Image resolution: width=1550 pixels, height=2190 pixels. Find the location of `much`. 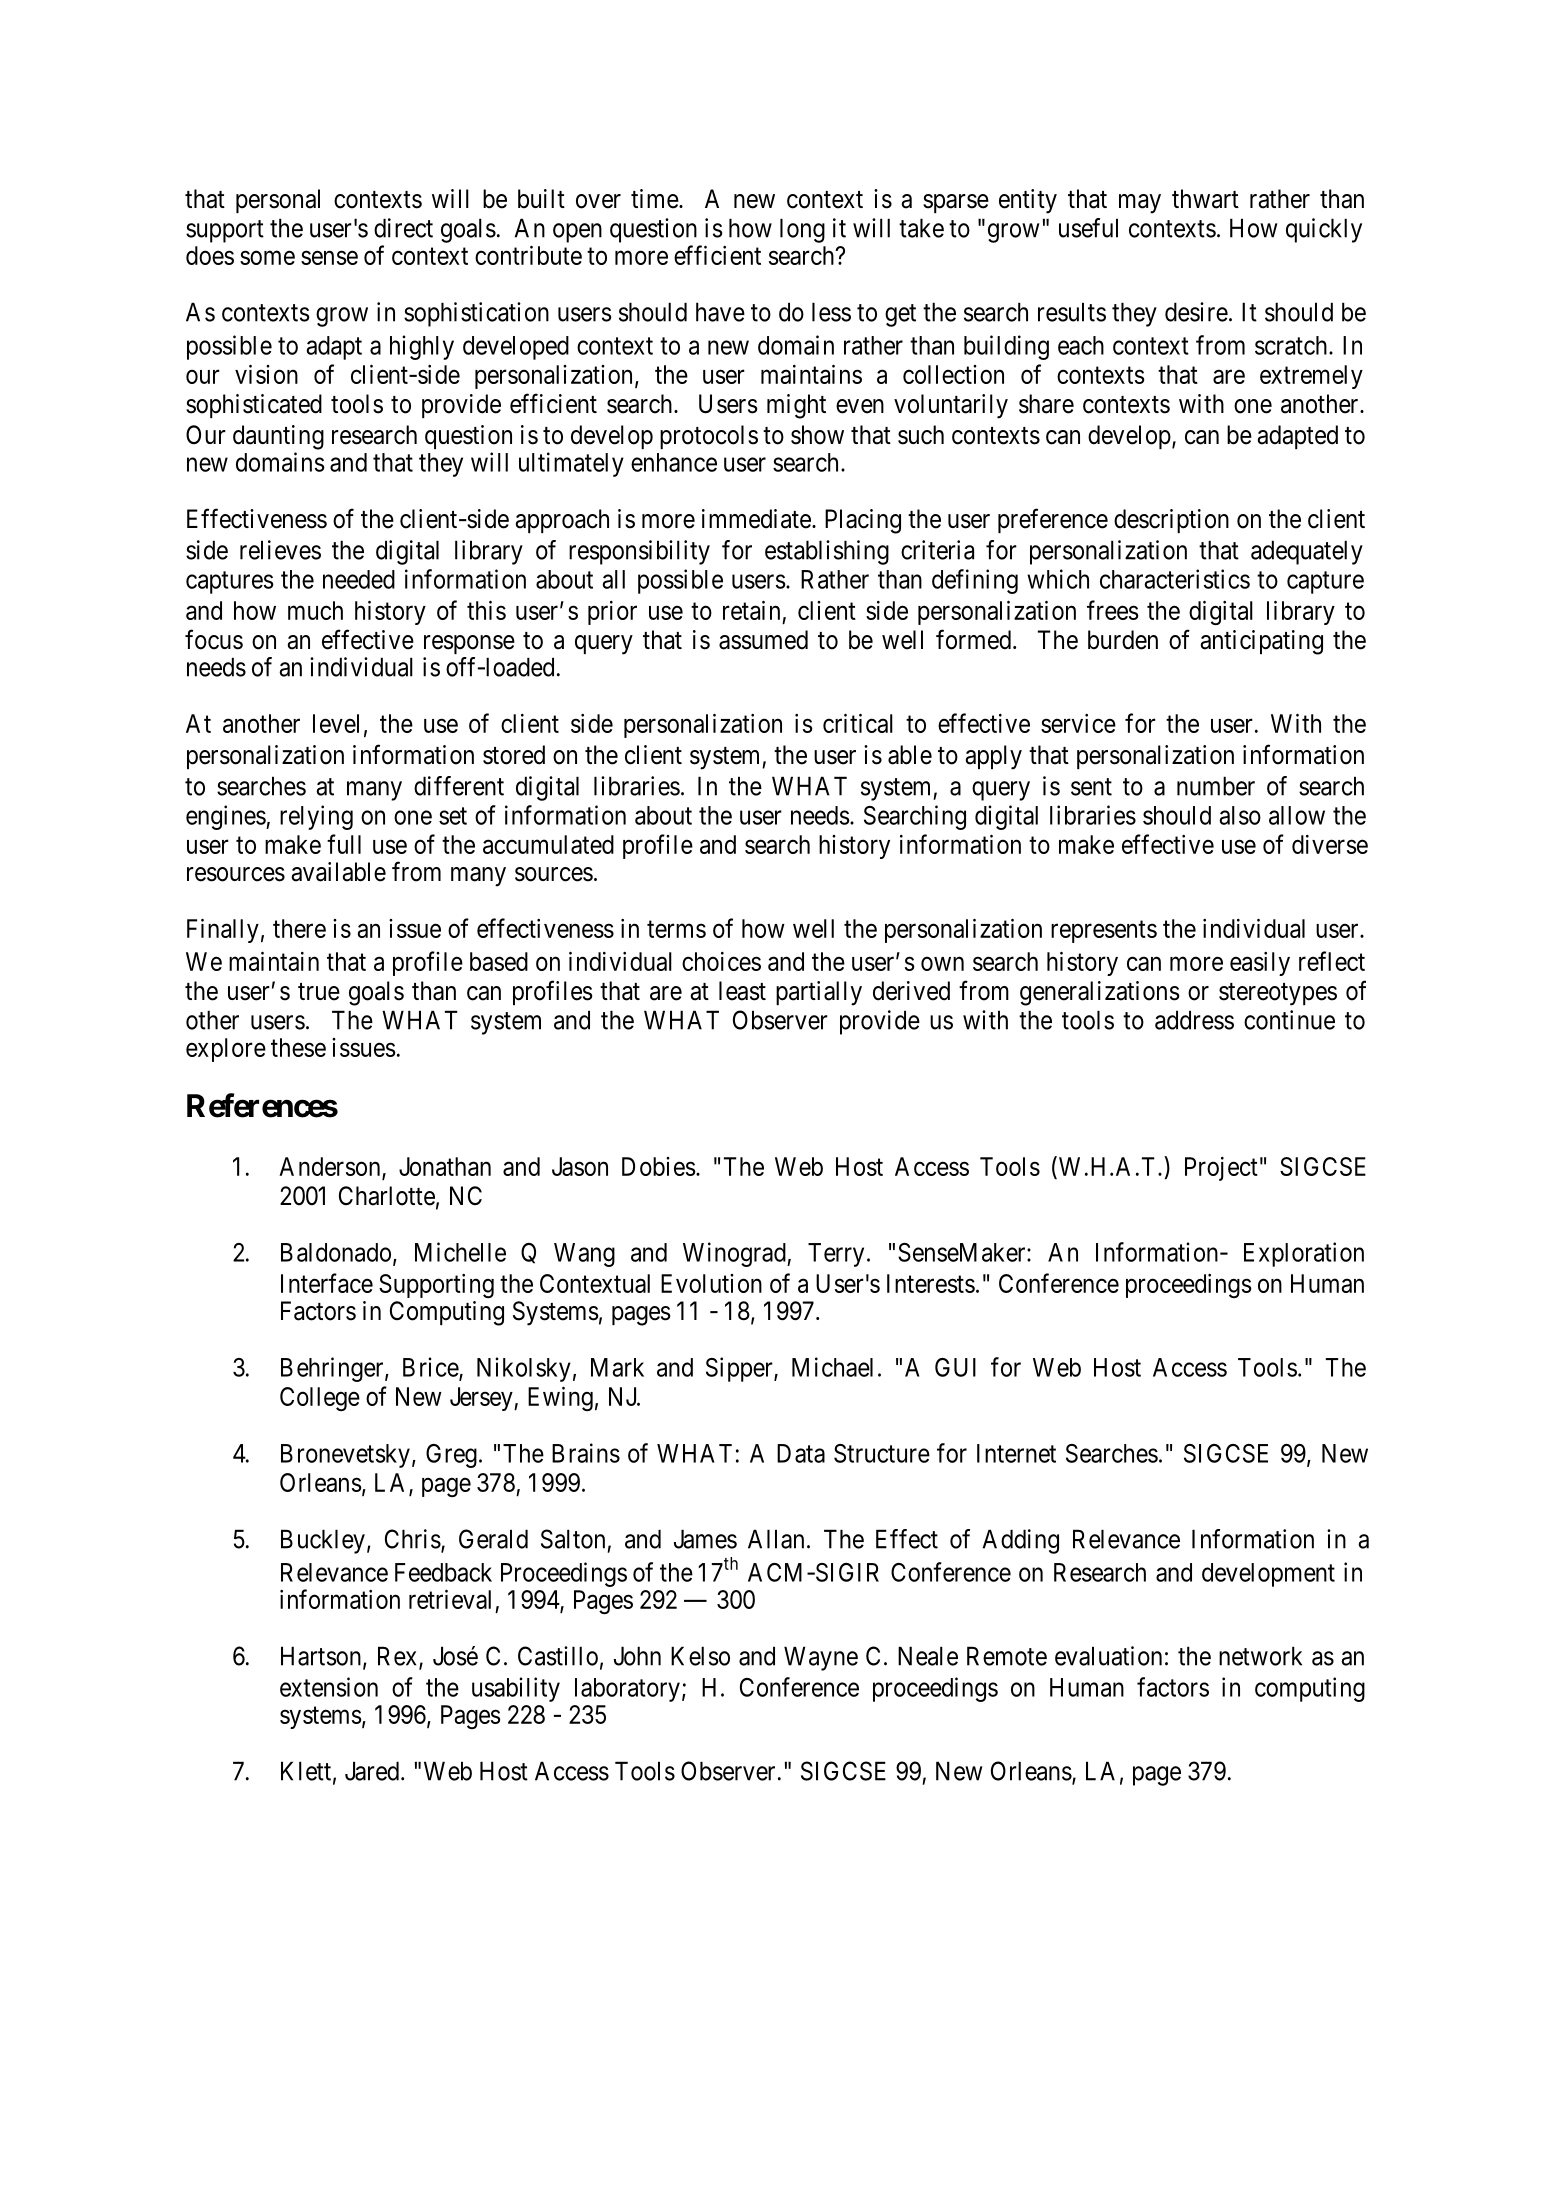

much is located at coordinates (315, 610).
